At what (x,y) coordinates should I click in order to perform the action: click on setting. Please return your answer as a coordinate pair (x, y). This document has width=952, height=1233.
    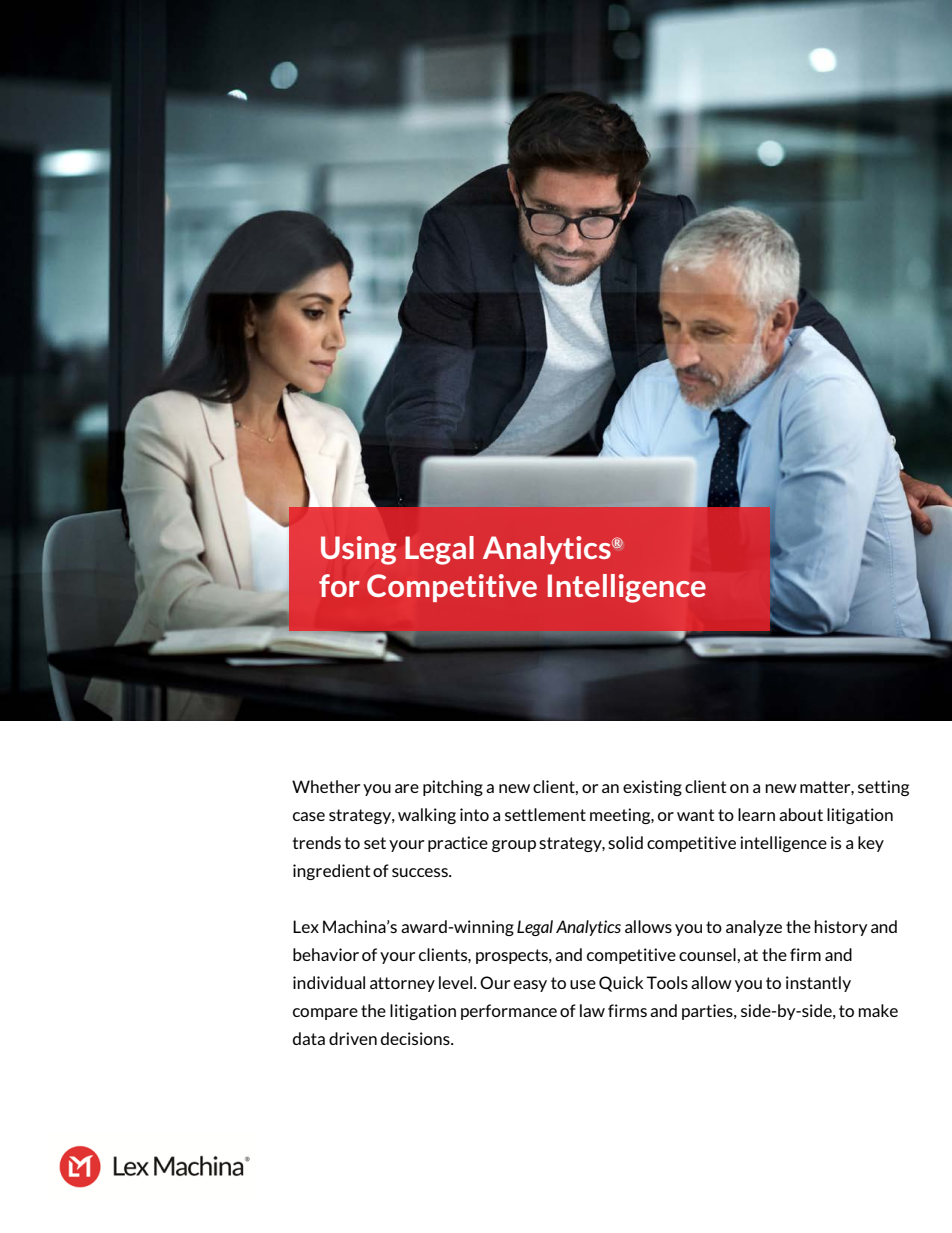
    Looking at the image, I should click on (883, 788).
